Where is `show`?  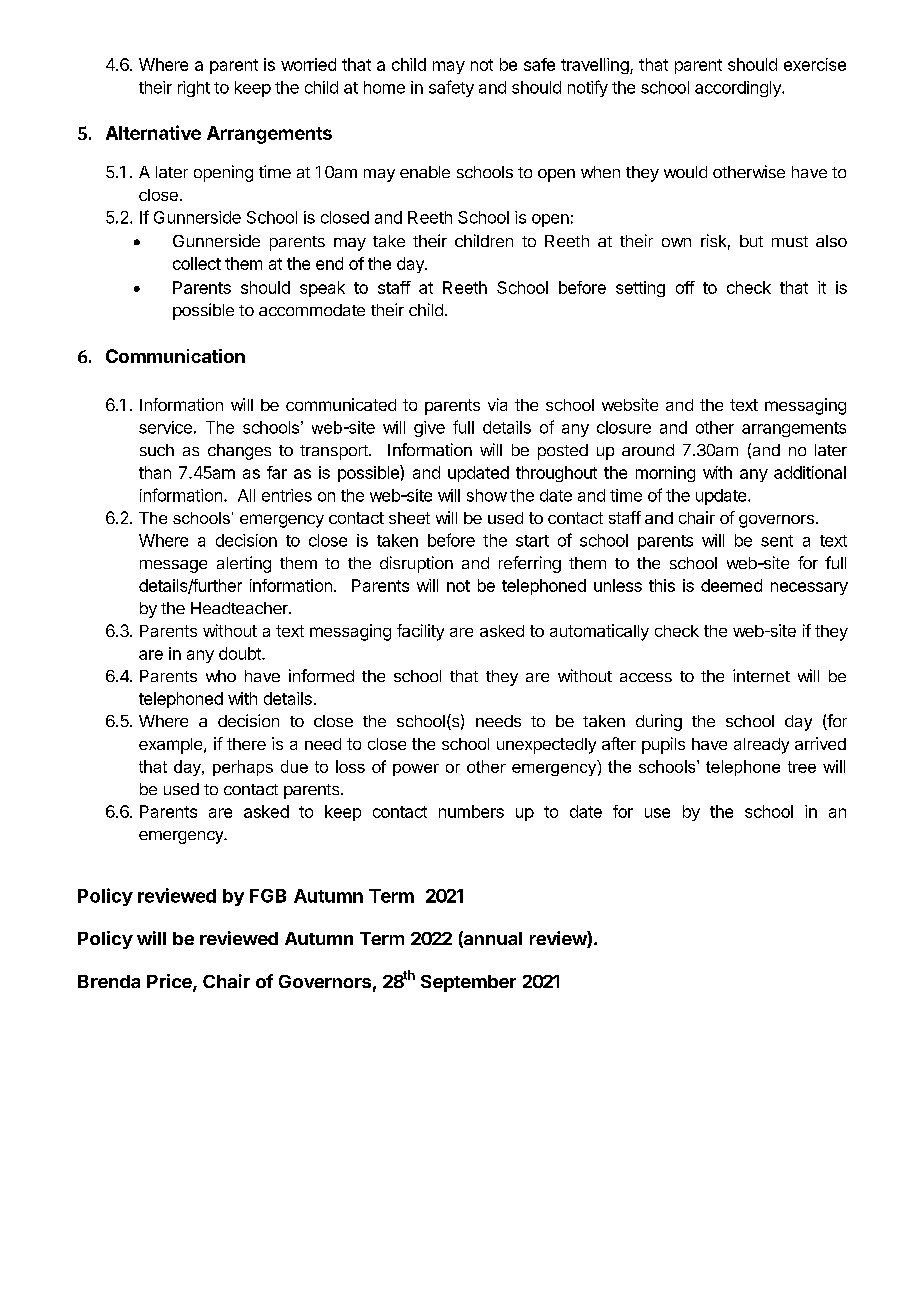
show is located at coordinates (487, 495).
